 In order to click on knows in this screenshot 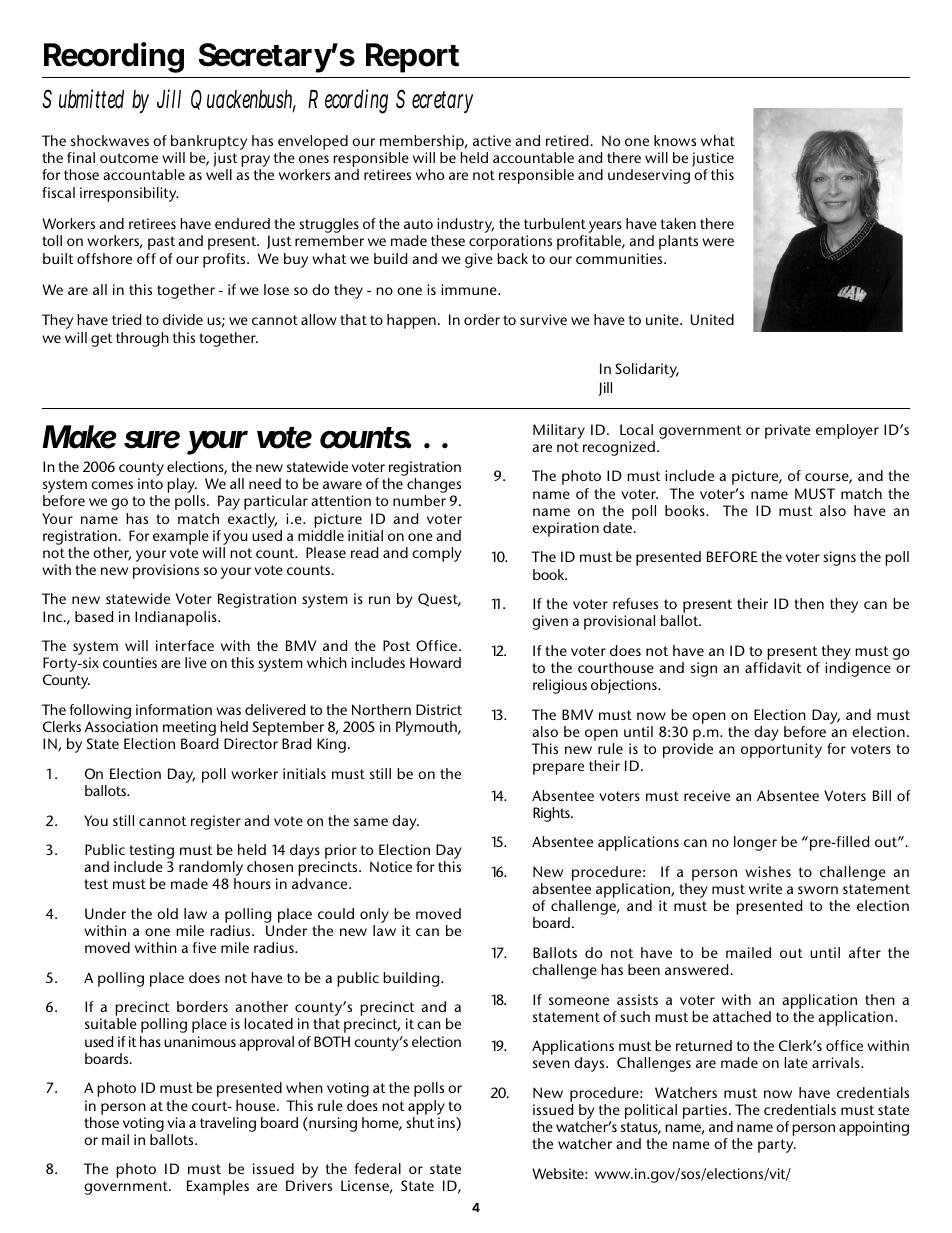, I will do `click(675, 140)`.
